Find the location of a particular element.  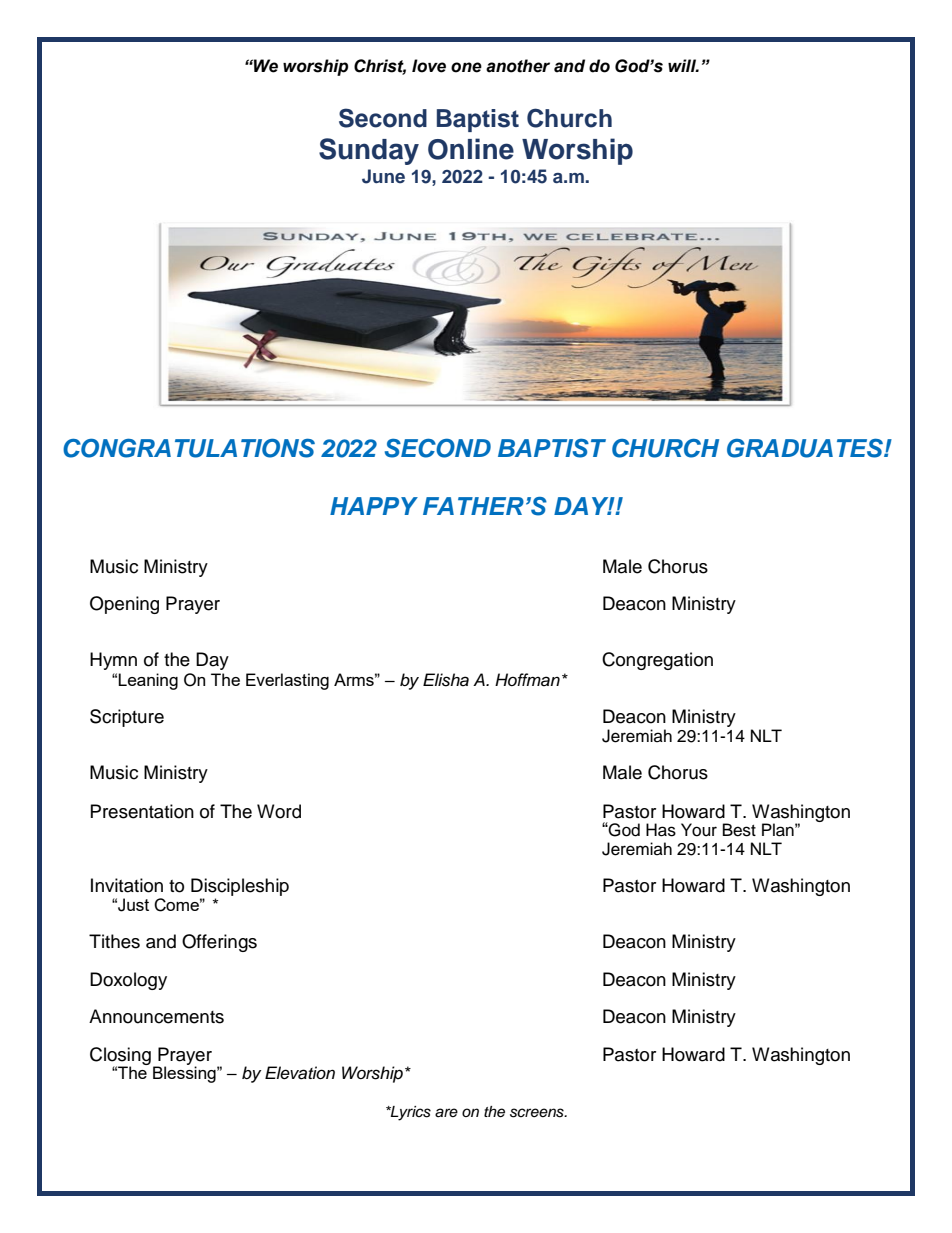

one is located at coordinates (466, 67).
